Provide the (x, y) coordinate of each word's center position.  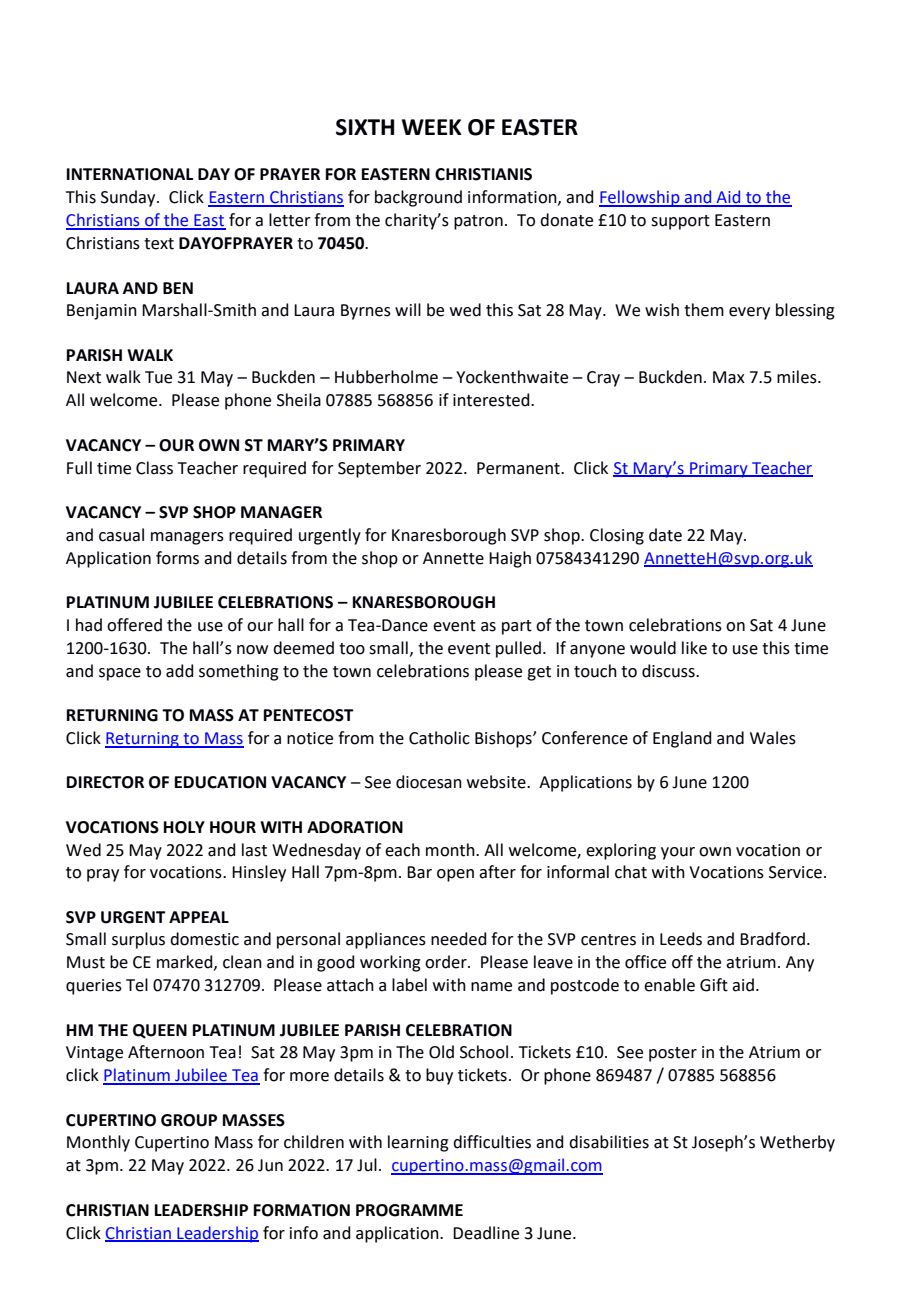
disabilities (609, 1142)
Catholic (439, 738)
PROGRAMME (409, 1210)
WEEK (432, 127)
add (180, 671)
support (680, 222)
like (694, 648)
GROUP (189, 1120)
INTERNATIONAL (130, 174)
